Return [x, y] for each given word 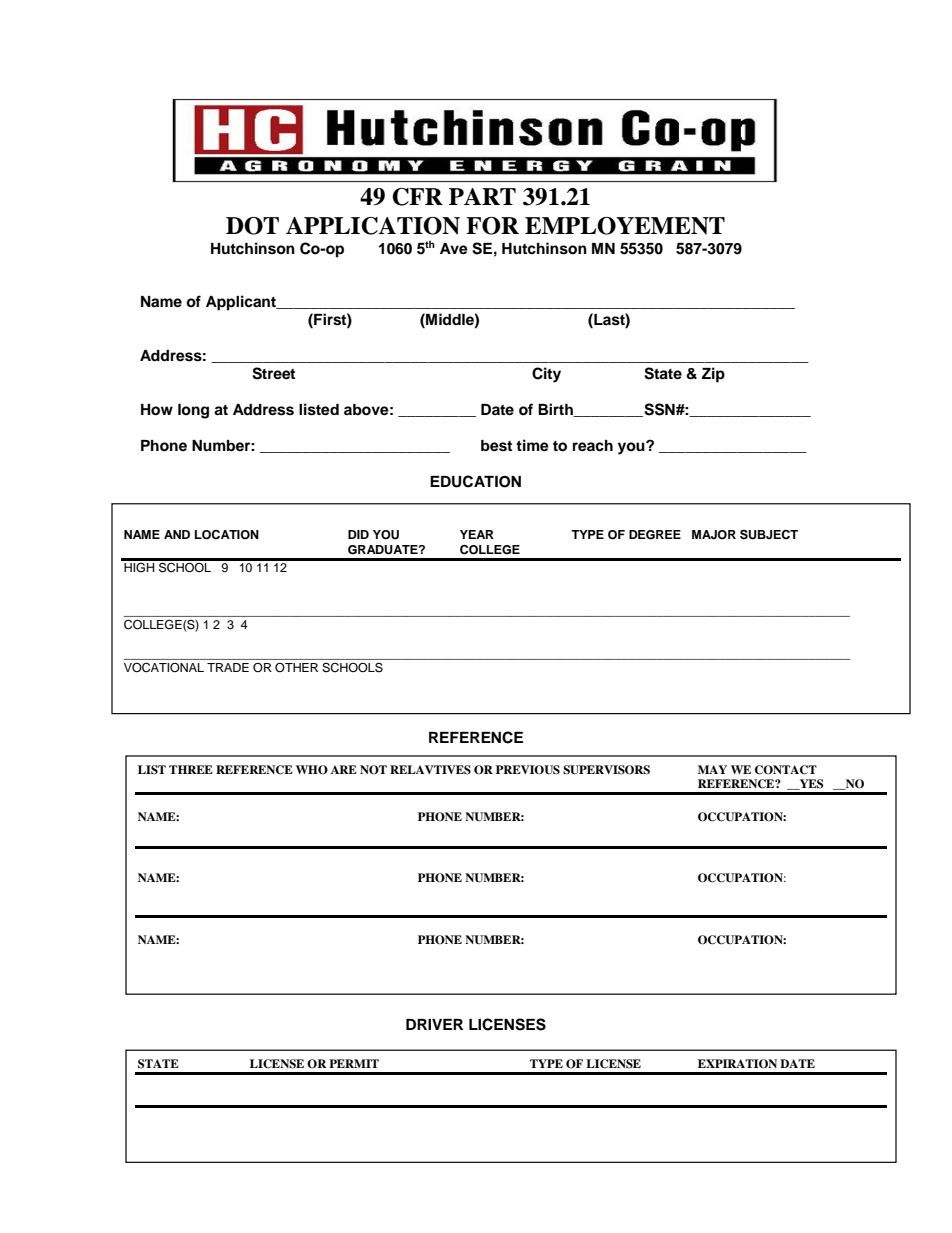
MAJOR [714, 535]
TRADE [228, 667]
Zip [713, 375]
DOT [252, 226]
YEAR [477, 534]
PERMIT [354, 1063]
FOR [492, 226]
